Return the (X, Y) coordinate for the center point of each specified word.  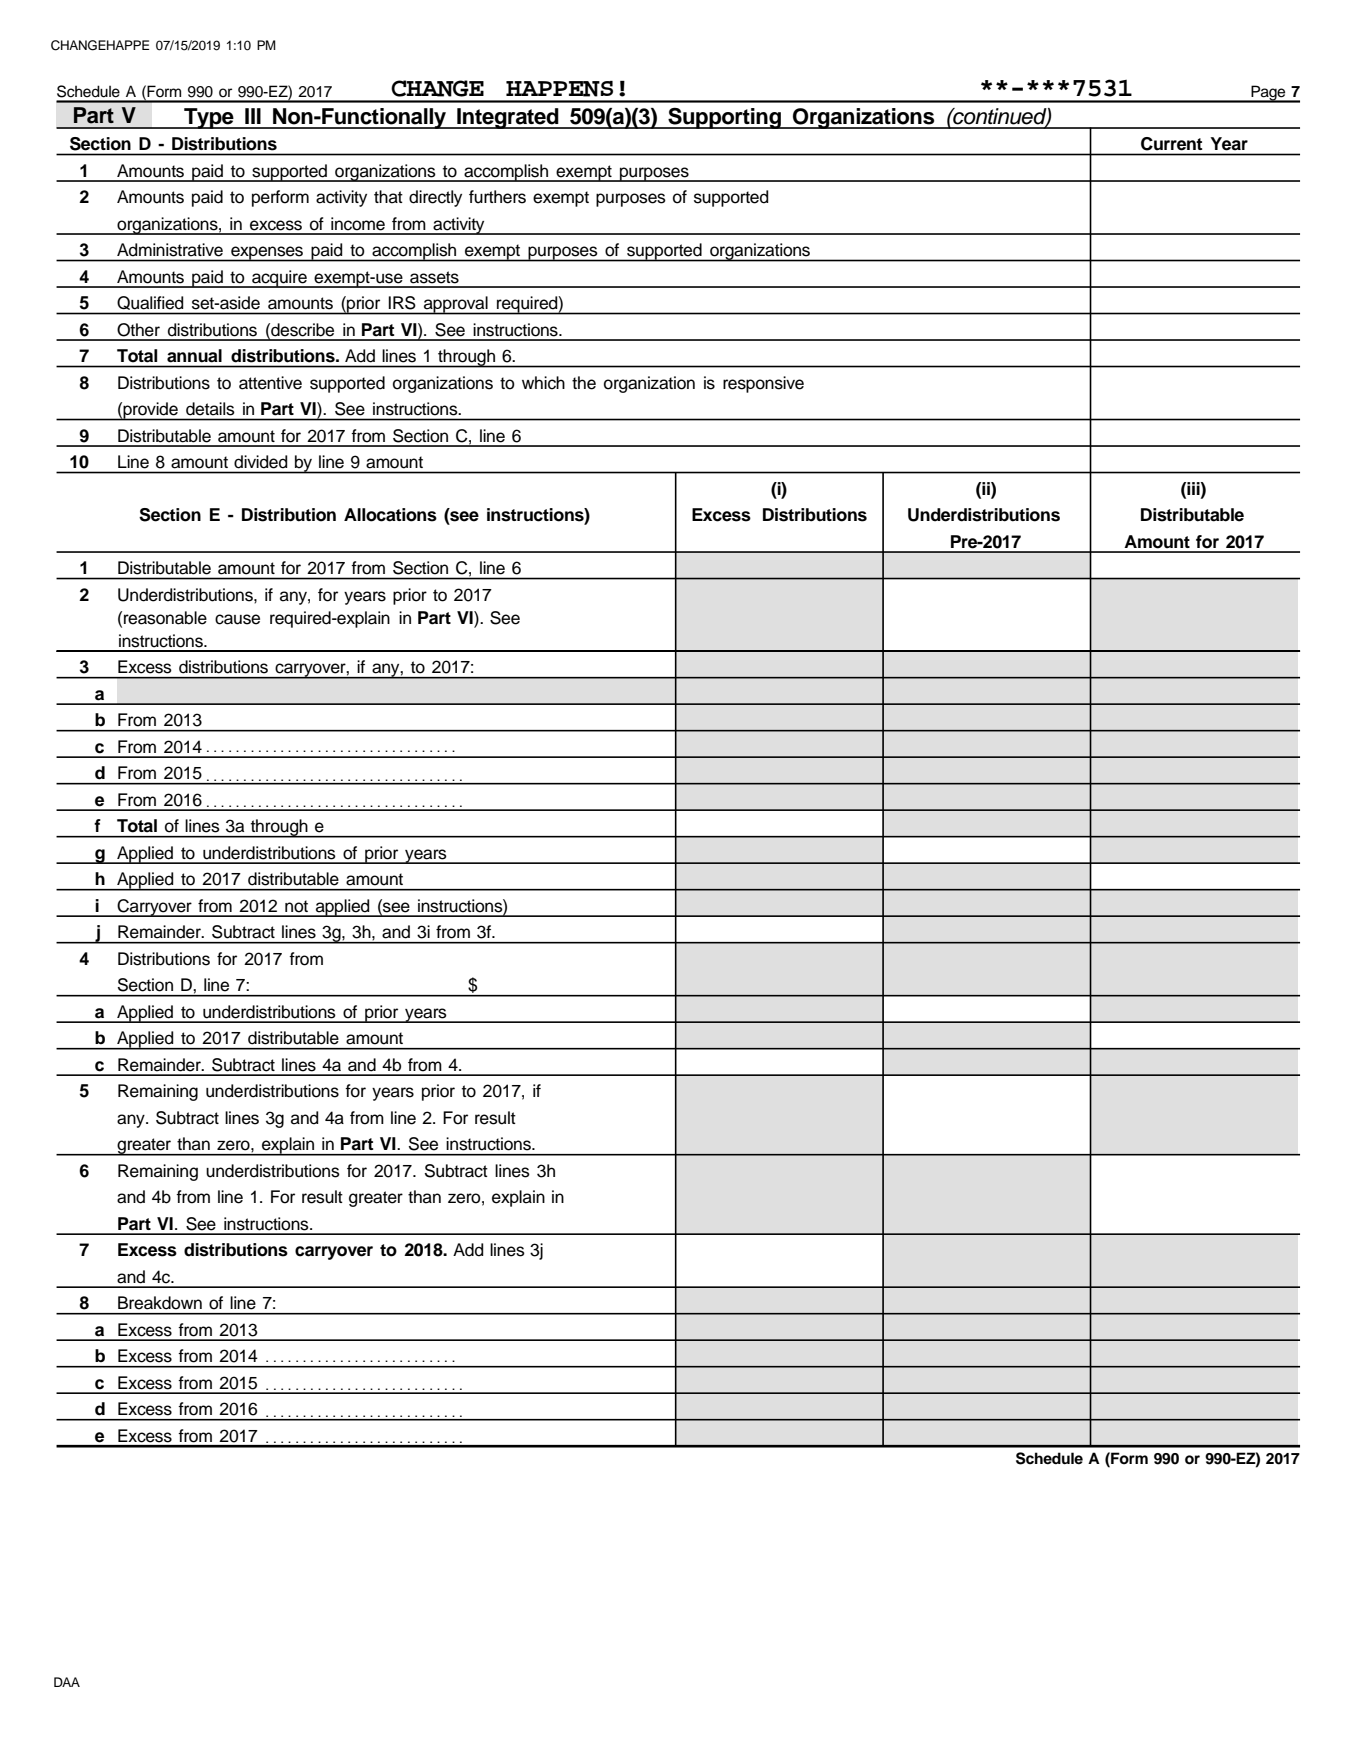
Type (209, 118)
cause (237, 619)
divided (260, 461)
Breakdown (160, 1302)
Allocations (390, 515)
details (210, 408)
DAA (67, 1682)
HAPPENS (559, 89)
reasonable (165, 618)
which (543, 383)
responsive (763, 384)
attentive (270, 383)
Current (1171, 143)
